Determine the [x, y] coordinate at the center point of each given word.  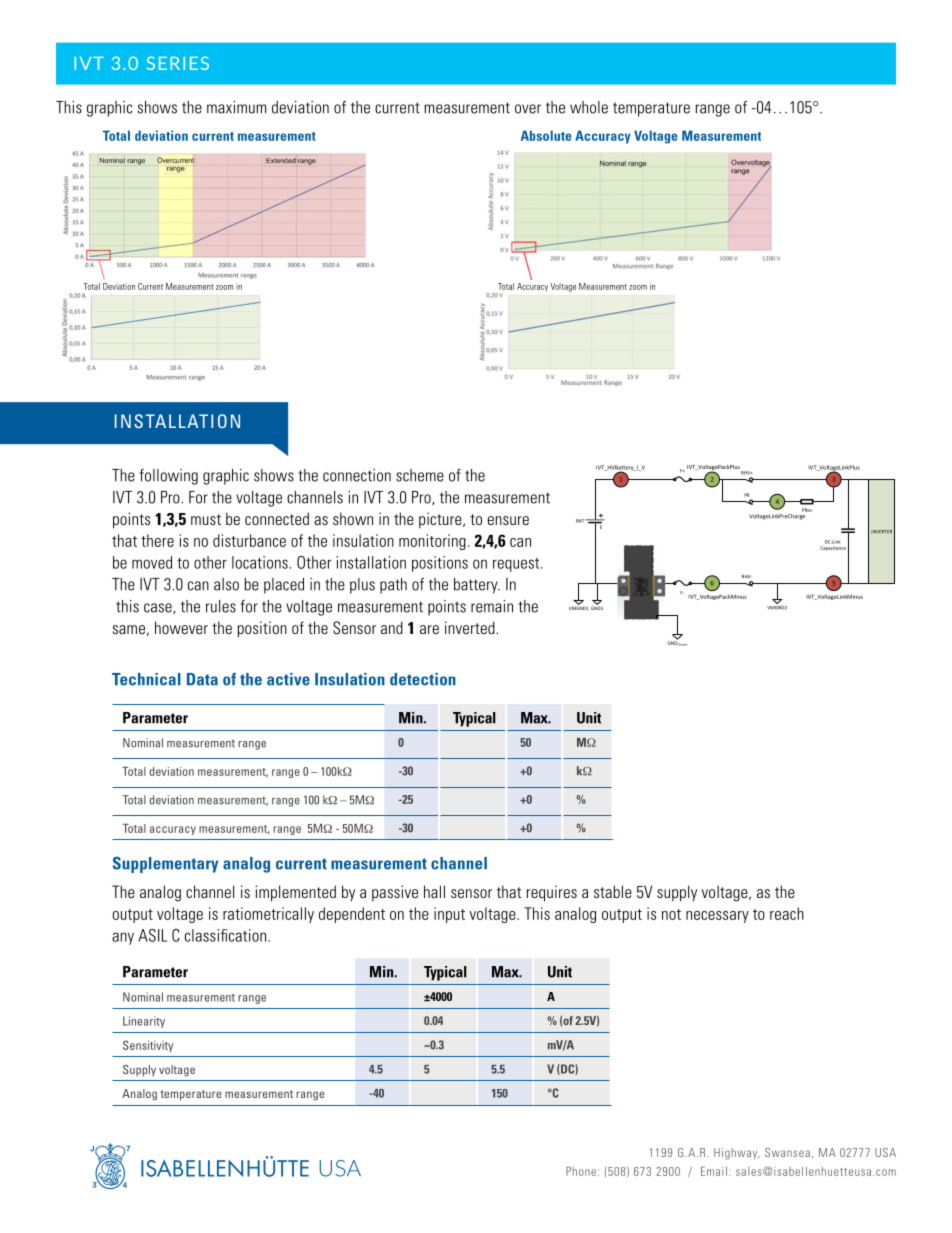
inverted [471, 627]
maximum [236, 107]
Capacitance [833, 548]
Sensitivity [148, 1046]
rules [221, 606]
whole [589, 107]
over [528, 109]
